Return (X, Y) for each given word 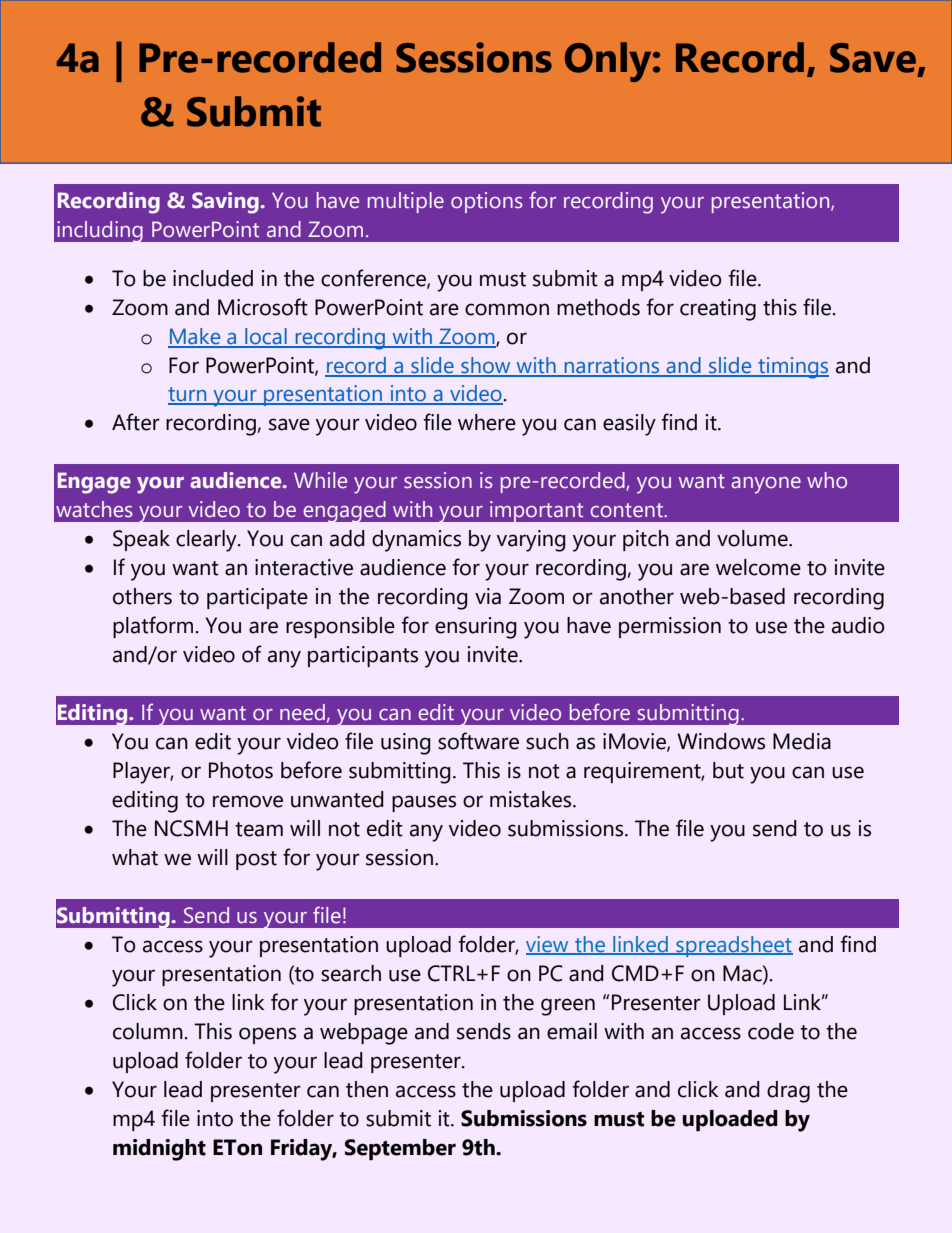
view (548, 945)
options (487, 202)
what (135, 857)
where (487, 422)
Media (802, 741)
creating (718, 310)
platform (153, 627)
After (136, 422)
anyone (766, 485)
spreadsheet (733, 946)
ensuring (476, 628)
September (400, 1149)
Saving (226, 203)
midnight (159, 1150)
